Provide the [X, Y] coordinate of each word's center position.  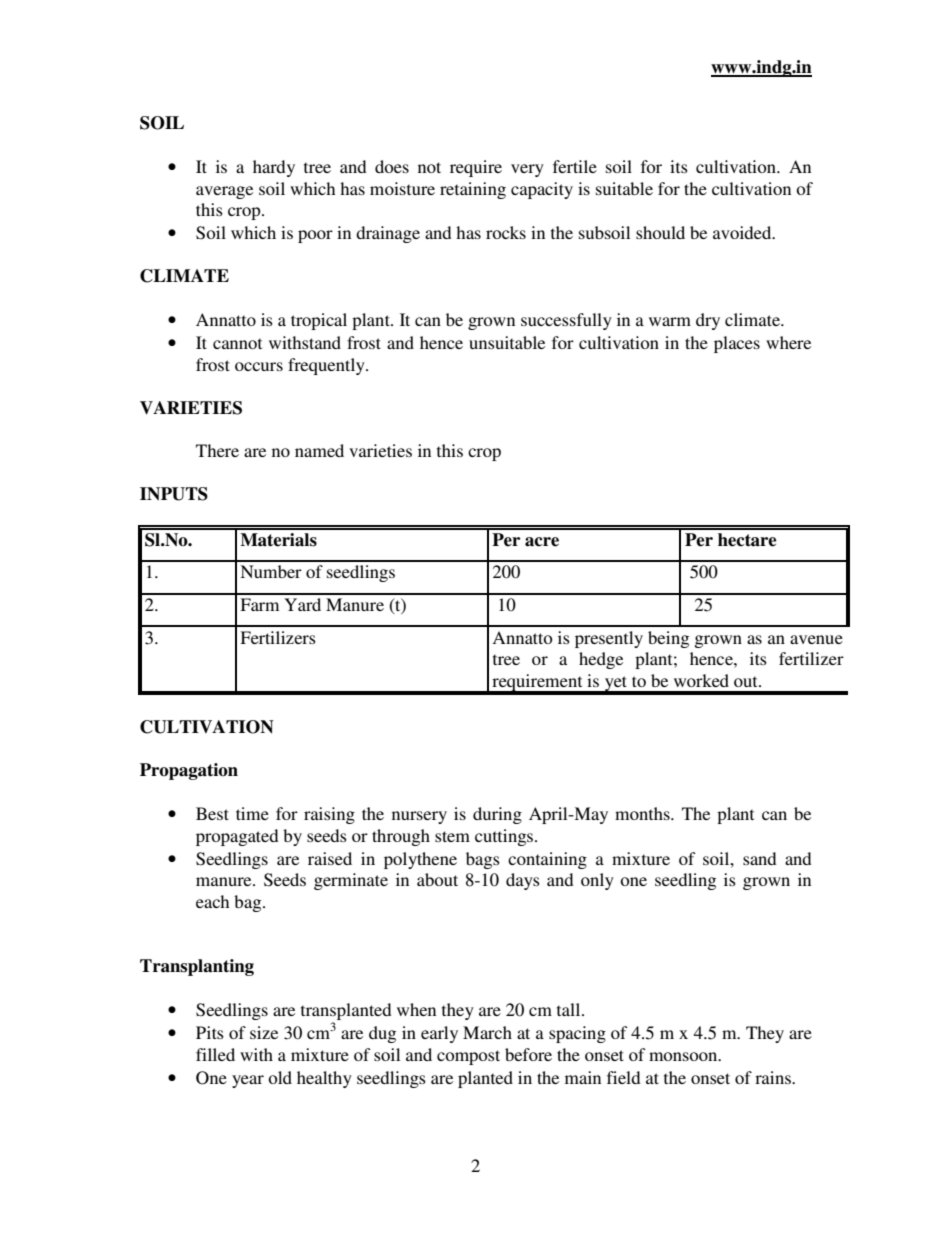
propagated [237, 837]
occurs [259, 366]
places [737, 344]
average [224, 192]
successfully [566, 321]
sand [760, 858]
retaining [473, 190]
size [264, 1032]
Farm [259, 604]
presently [609, 639]
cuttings [505, 837]
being [668, 639]
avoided [743, 232]
